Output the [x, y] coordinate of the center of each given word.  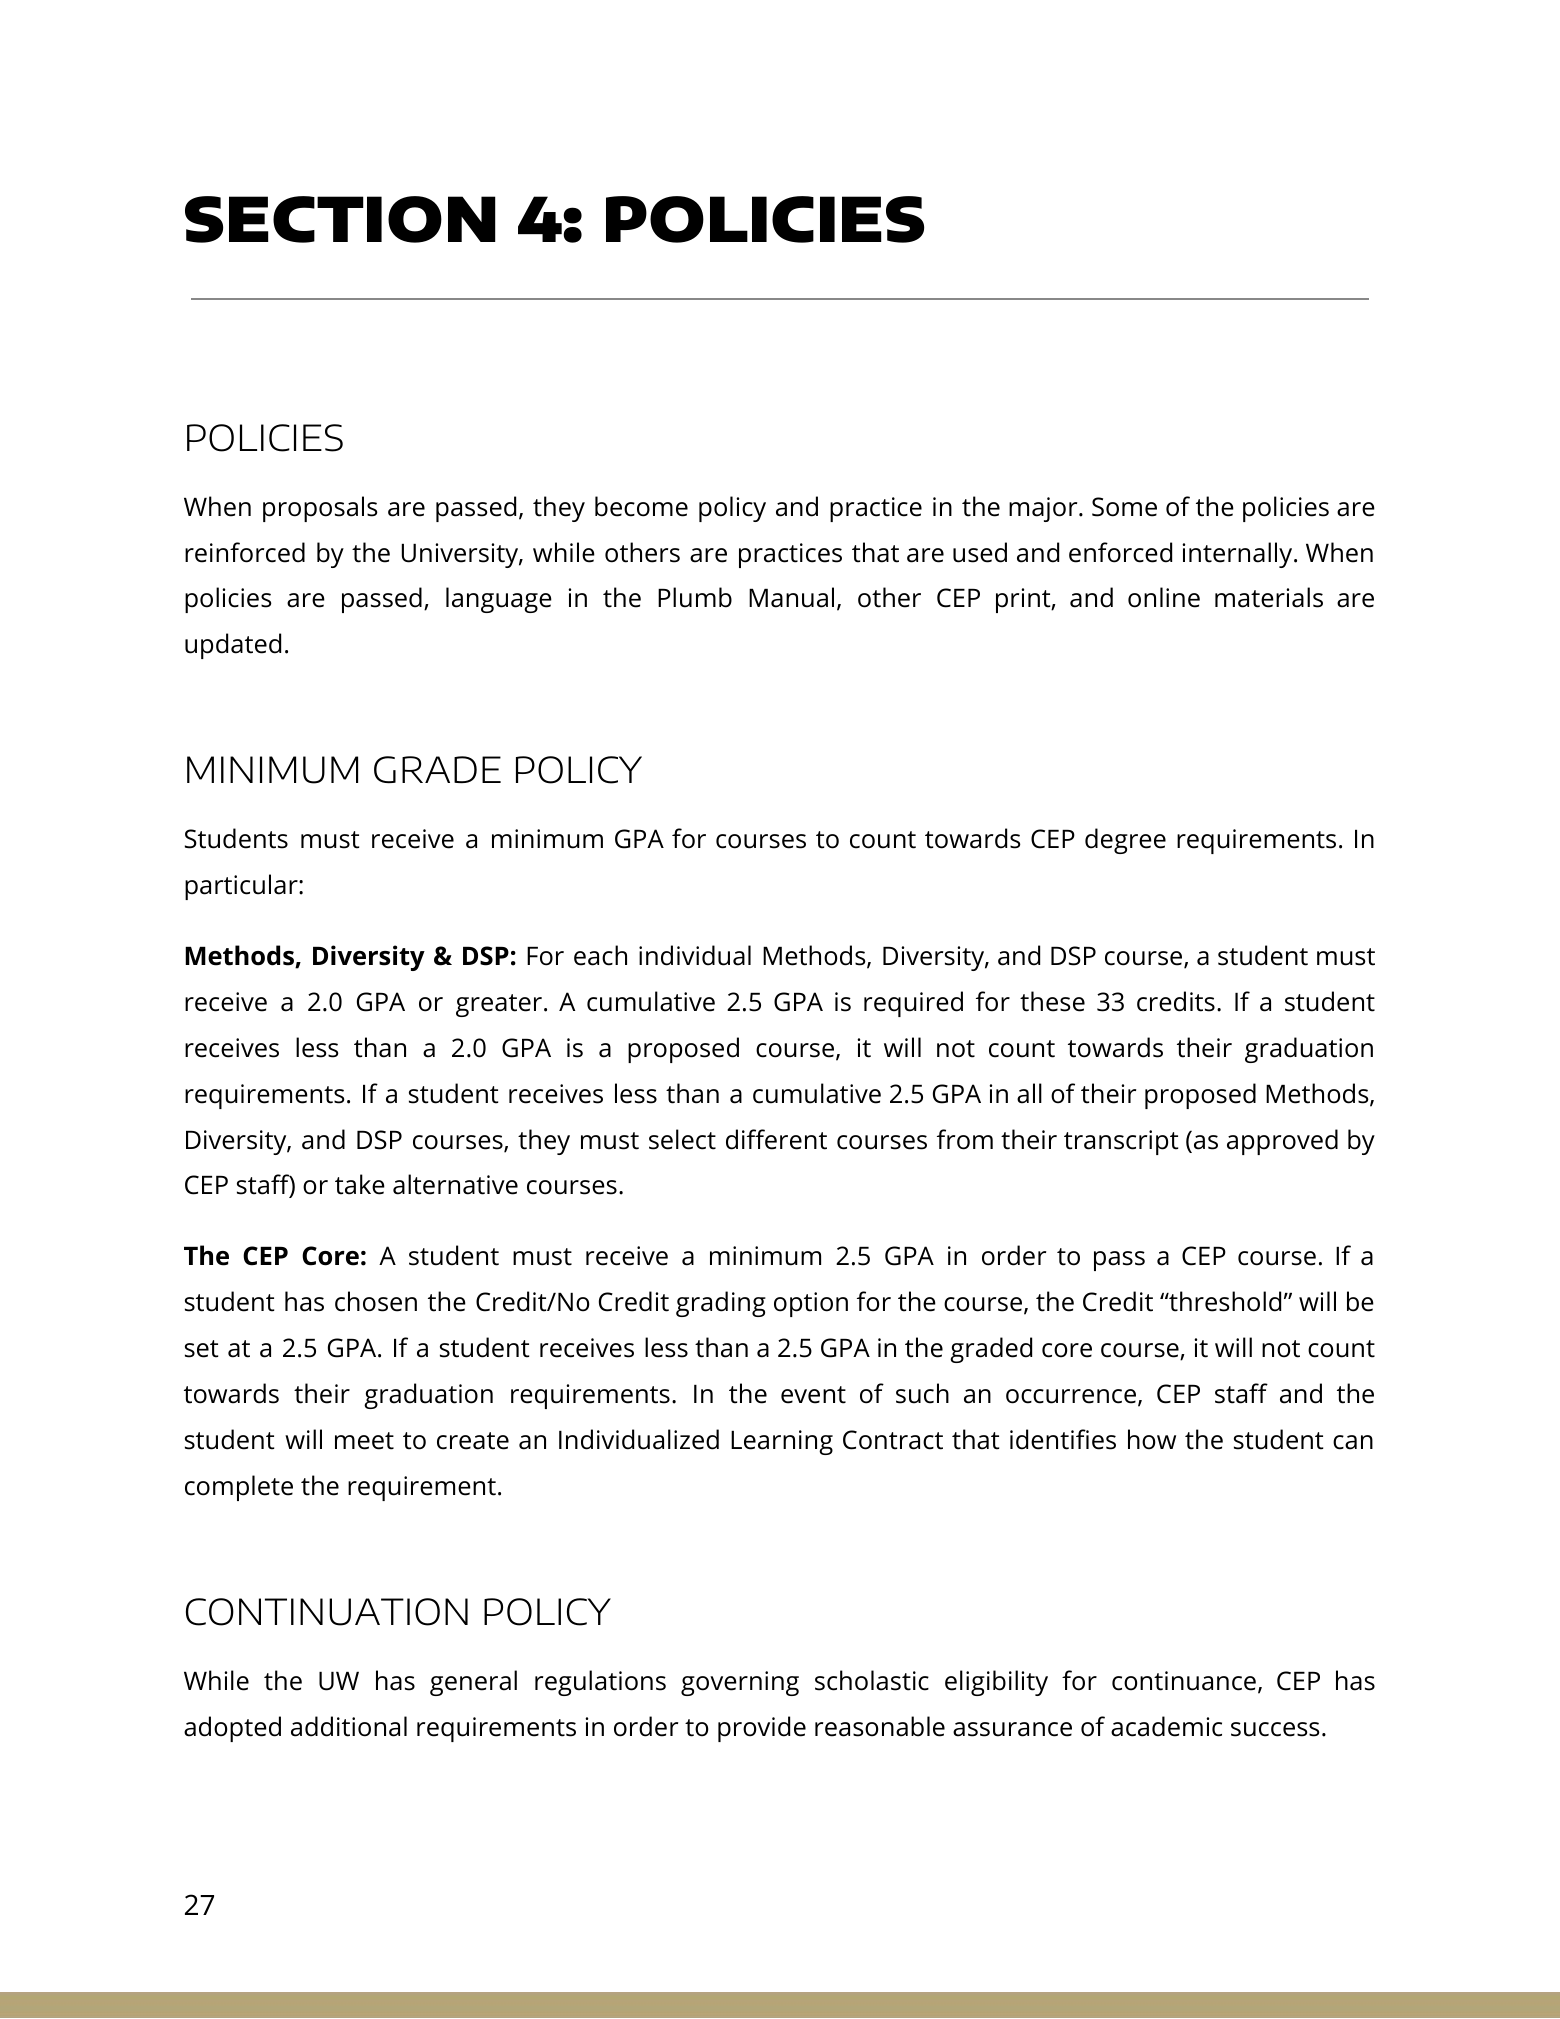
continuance [1184, 1681]
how [1152, 1439]
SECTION [340, 219]
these [1052, 1001]
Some [1124, 507]
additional [349, 1726]
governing [740, 1683]
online [1164, 597]
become [641, 506]
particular [242, 887]
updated [233, 646]
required [913, 1004]
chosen [376, 1301]
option [811, 1304]
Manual [791, 597]
